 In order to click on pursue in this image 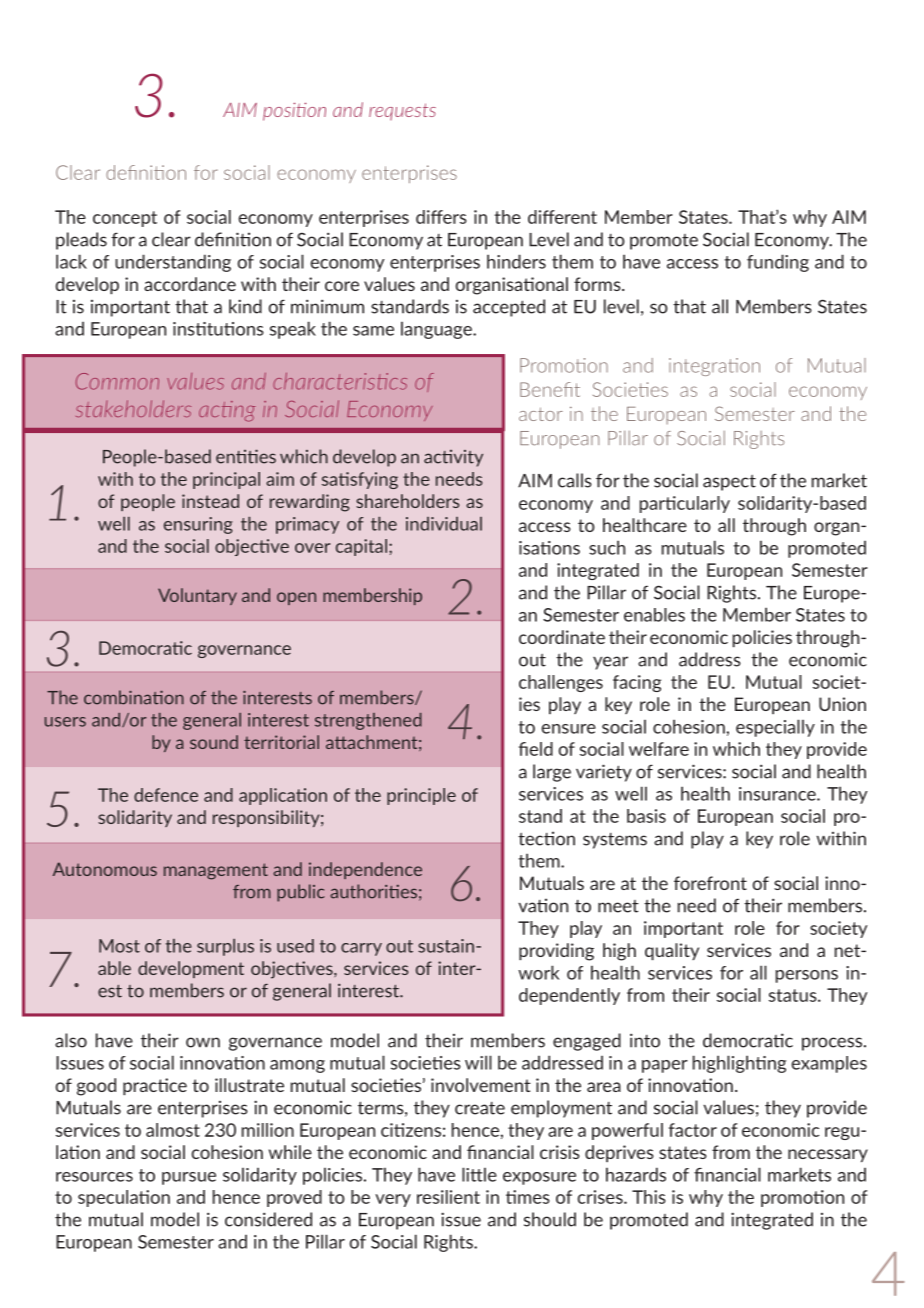, I will do `click(189, 1178)`.
